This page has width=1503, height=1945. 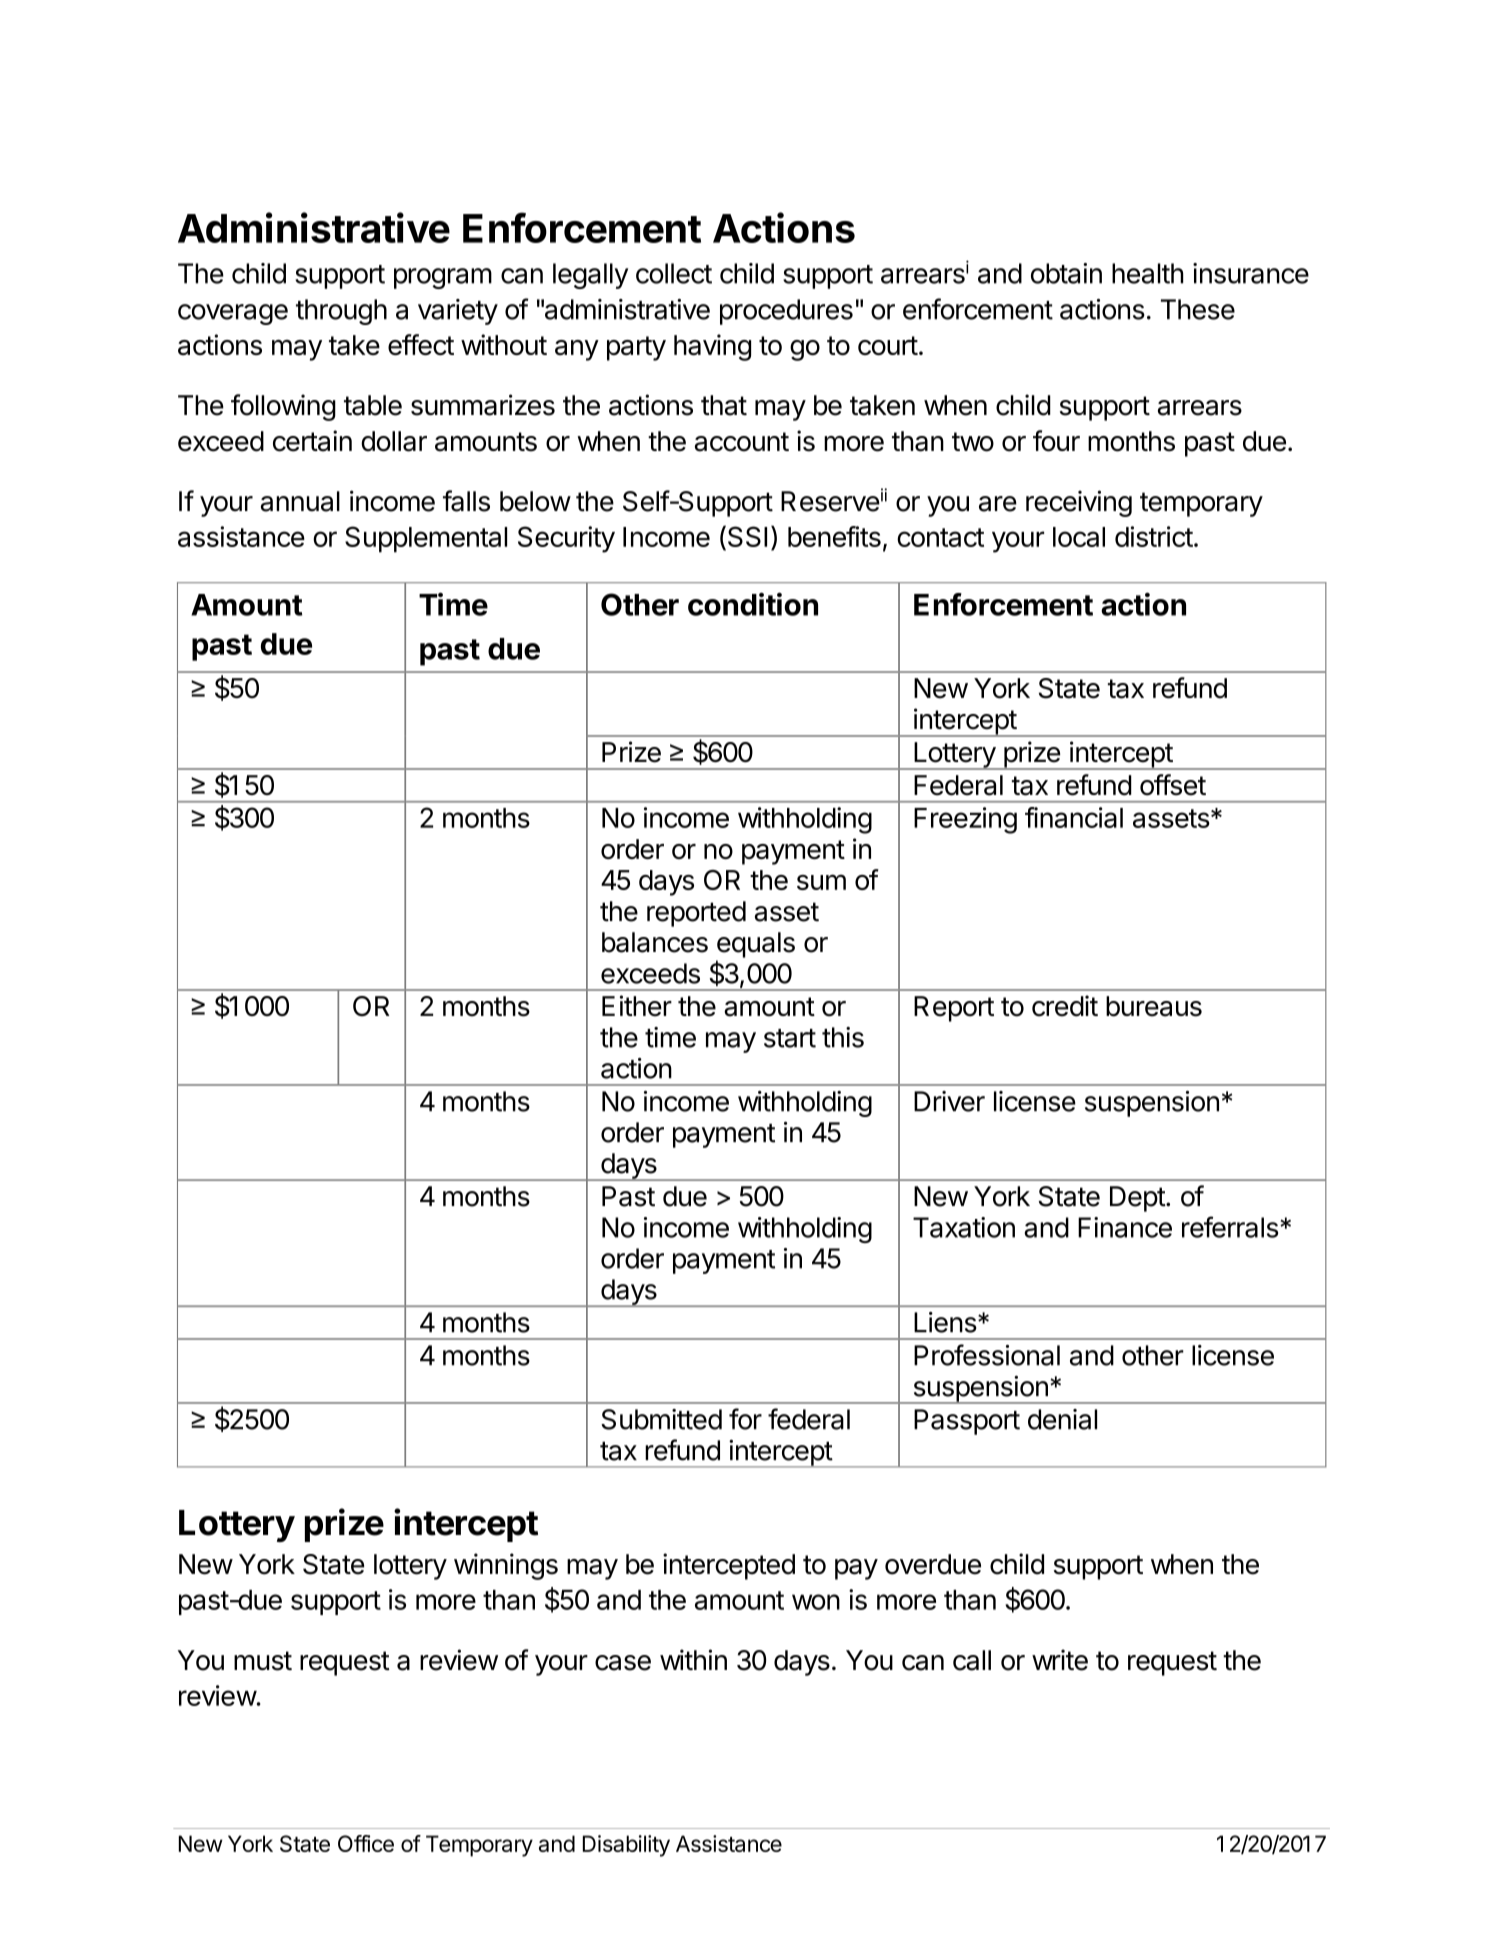 What do you see at coordinates (626, 1846) in the page?
I see `Disability` at bounding box center [626, 1846].
